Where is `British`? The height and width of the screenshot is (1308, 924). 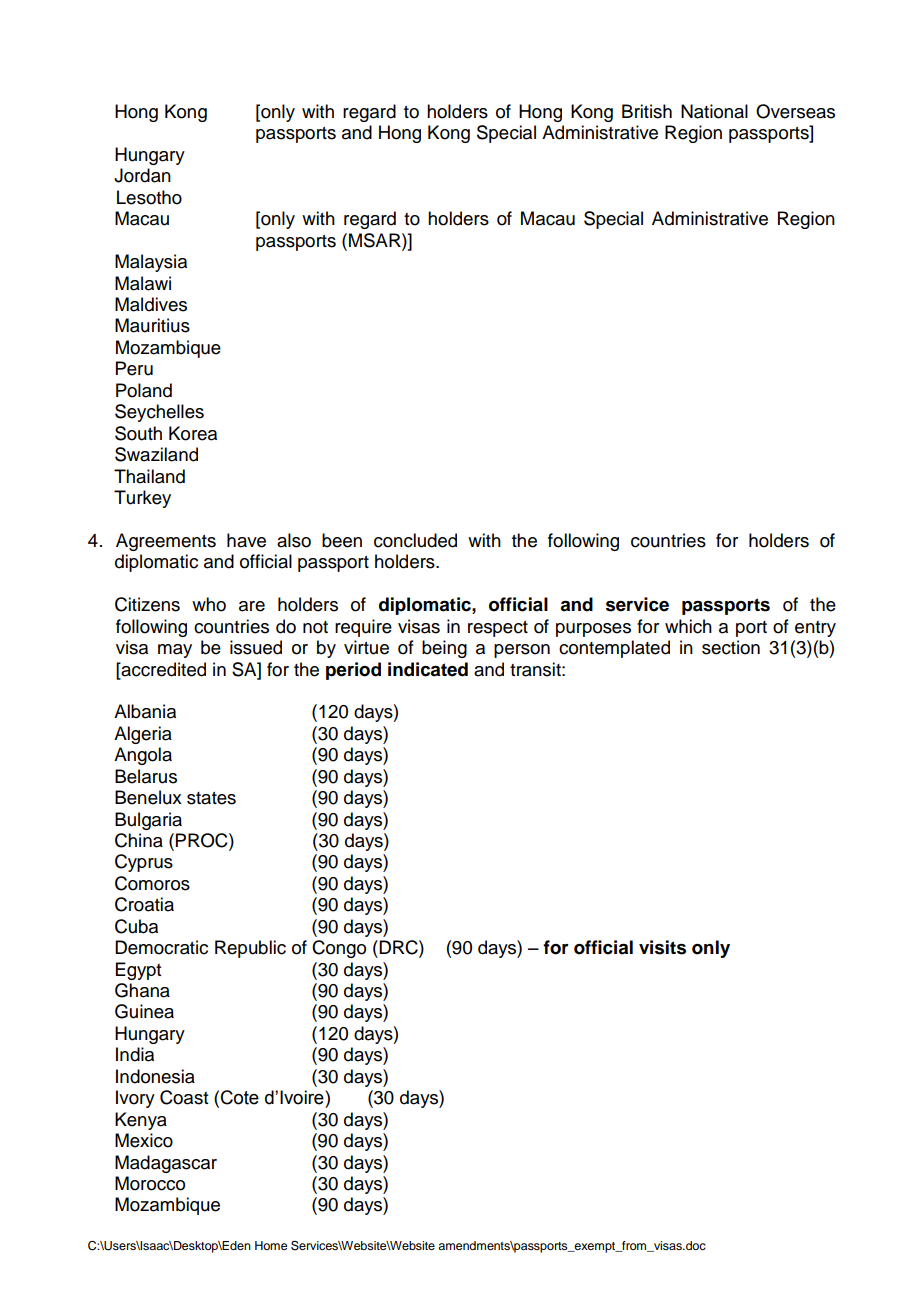 British is located at coordinates (647, 111).
